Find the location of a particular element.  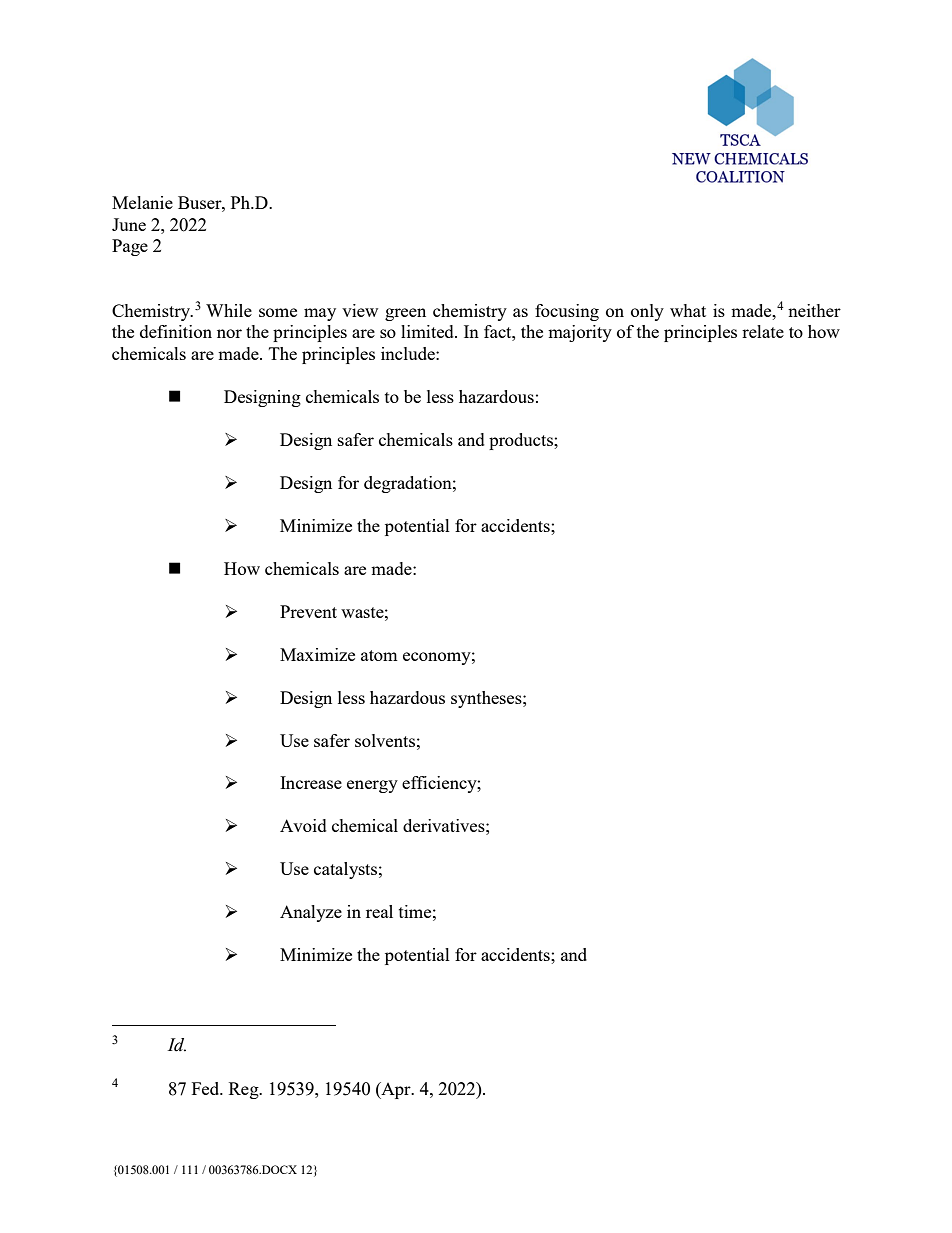

products is located at coordinates (522, 441).
